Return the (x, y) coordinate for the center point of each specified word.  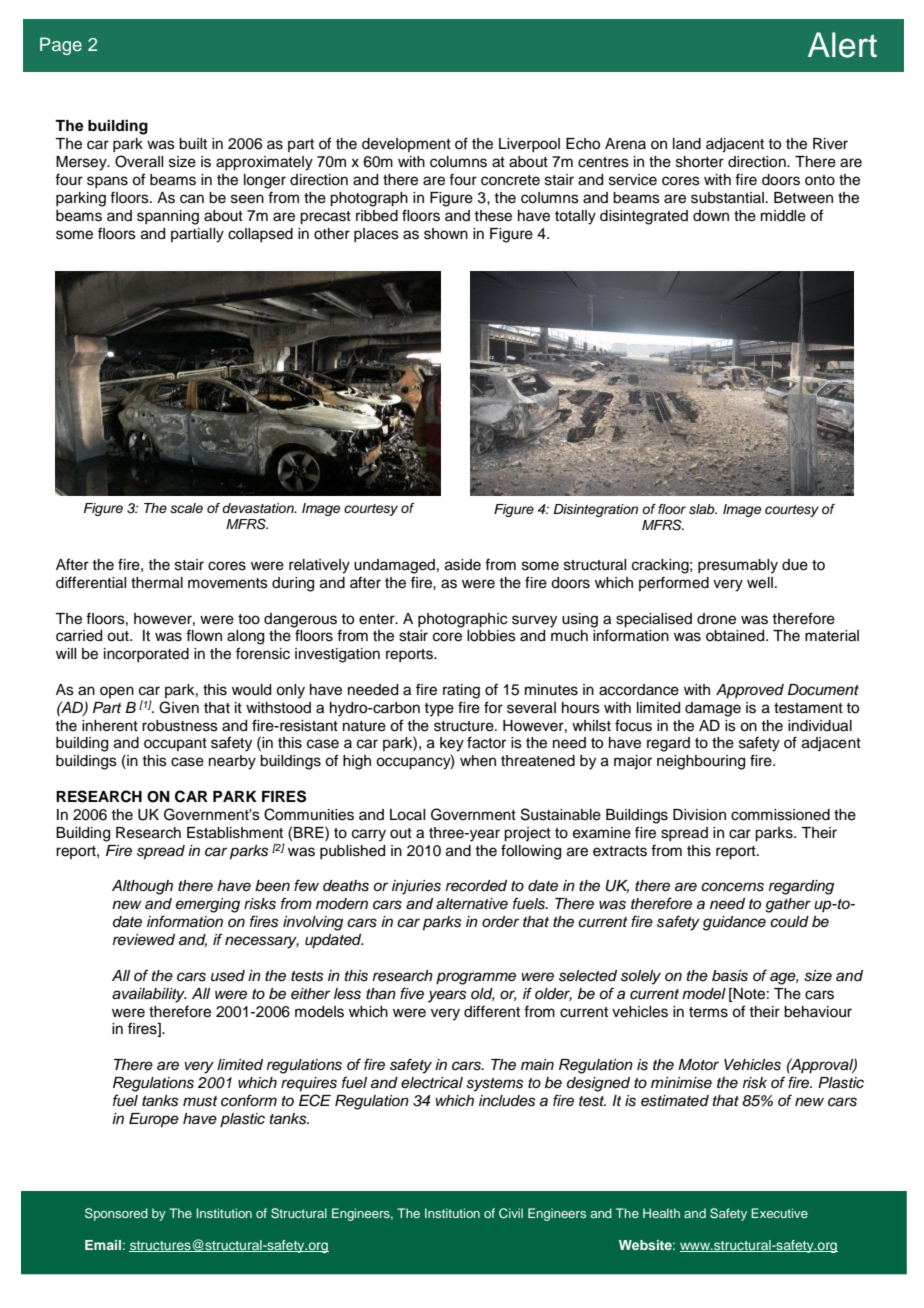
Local (407, 815)
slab (703, 509)
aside (463, 565)
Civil (511, 1213)
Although (142, 887)
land (687, 144)
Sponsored (116, 1214)
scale (186, 508)
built (193, 144)
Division (699, 815)
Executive (779, 1213)
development (406, 145)
